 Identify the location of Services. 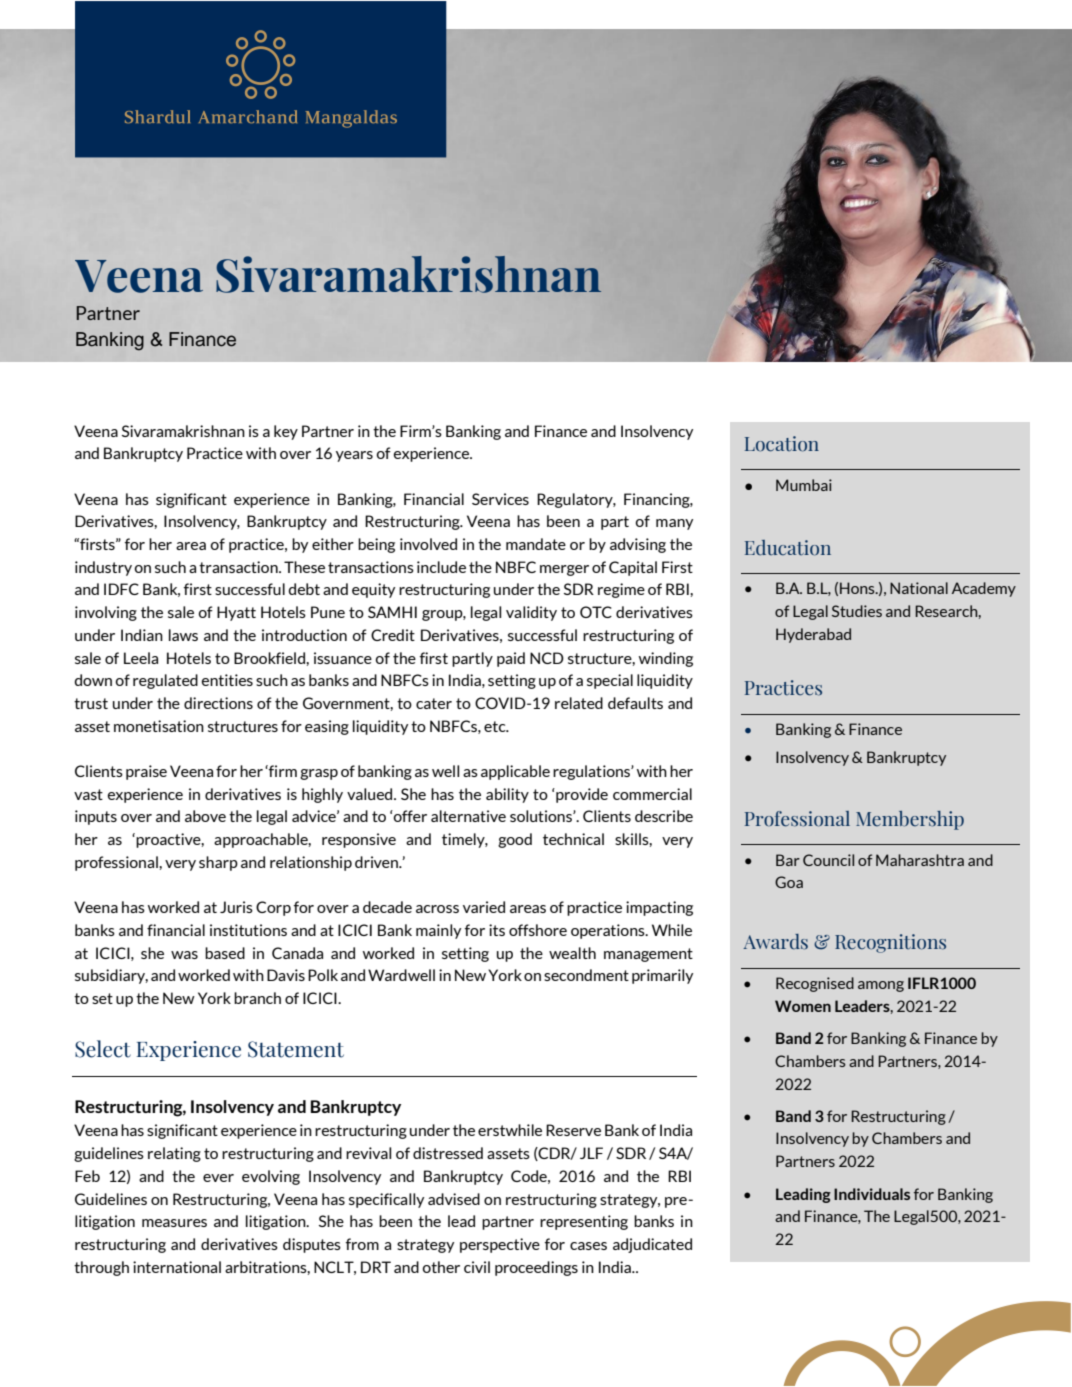
(500, 499).
